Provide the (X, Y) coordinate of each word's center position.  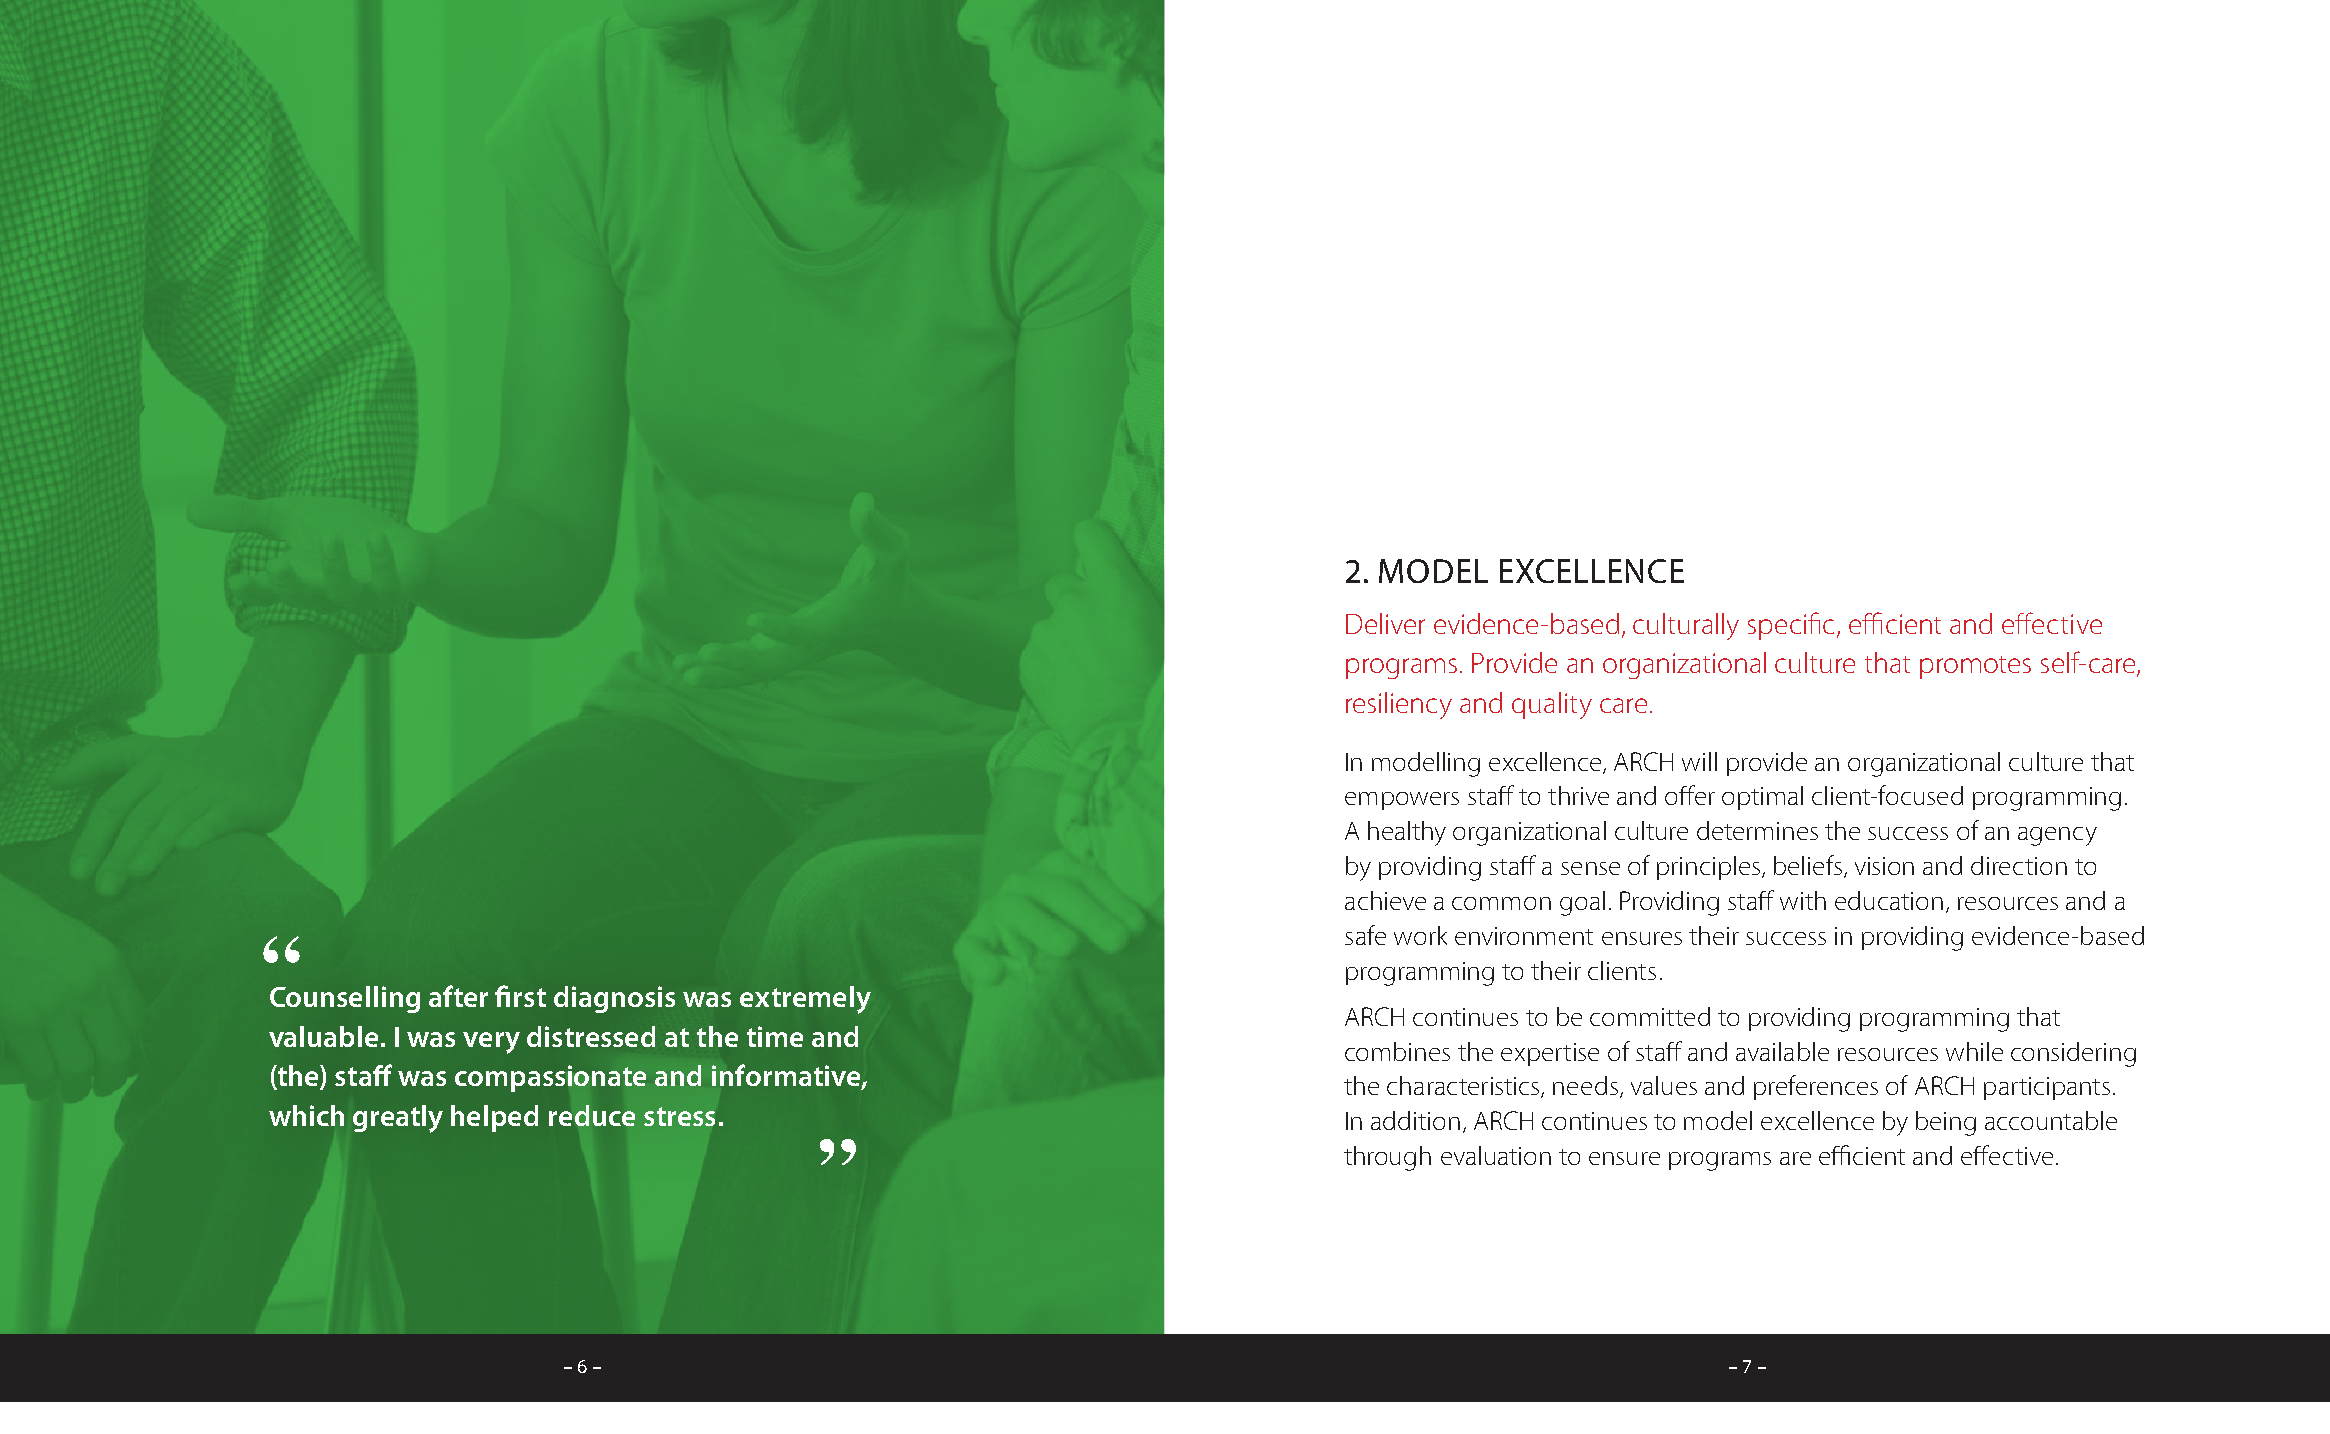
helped (494, 1118)
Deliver (1385, 623)
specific (1791, 626)
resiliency (1399, 705)
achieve (1385, 900)
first (520, 996)
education (1889, 900)
